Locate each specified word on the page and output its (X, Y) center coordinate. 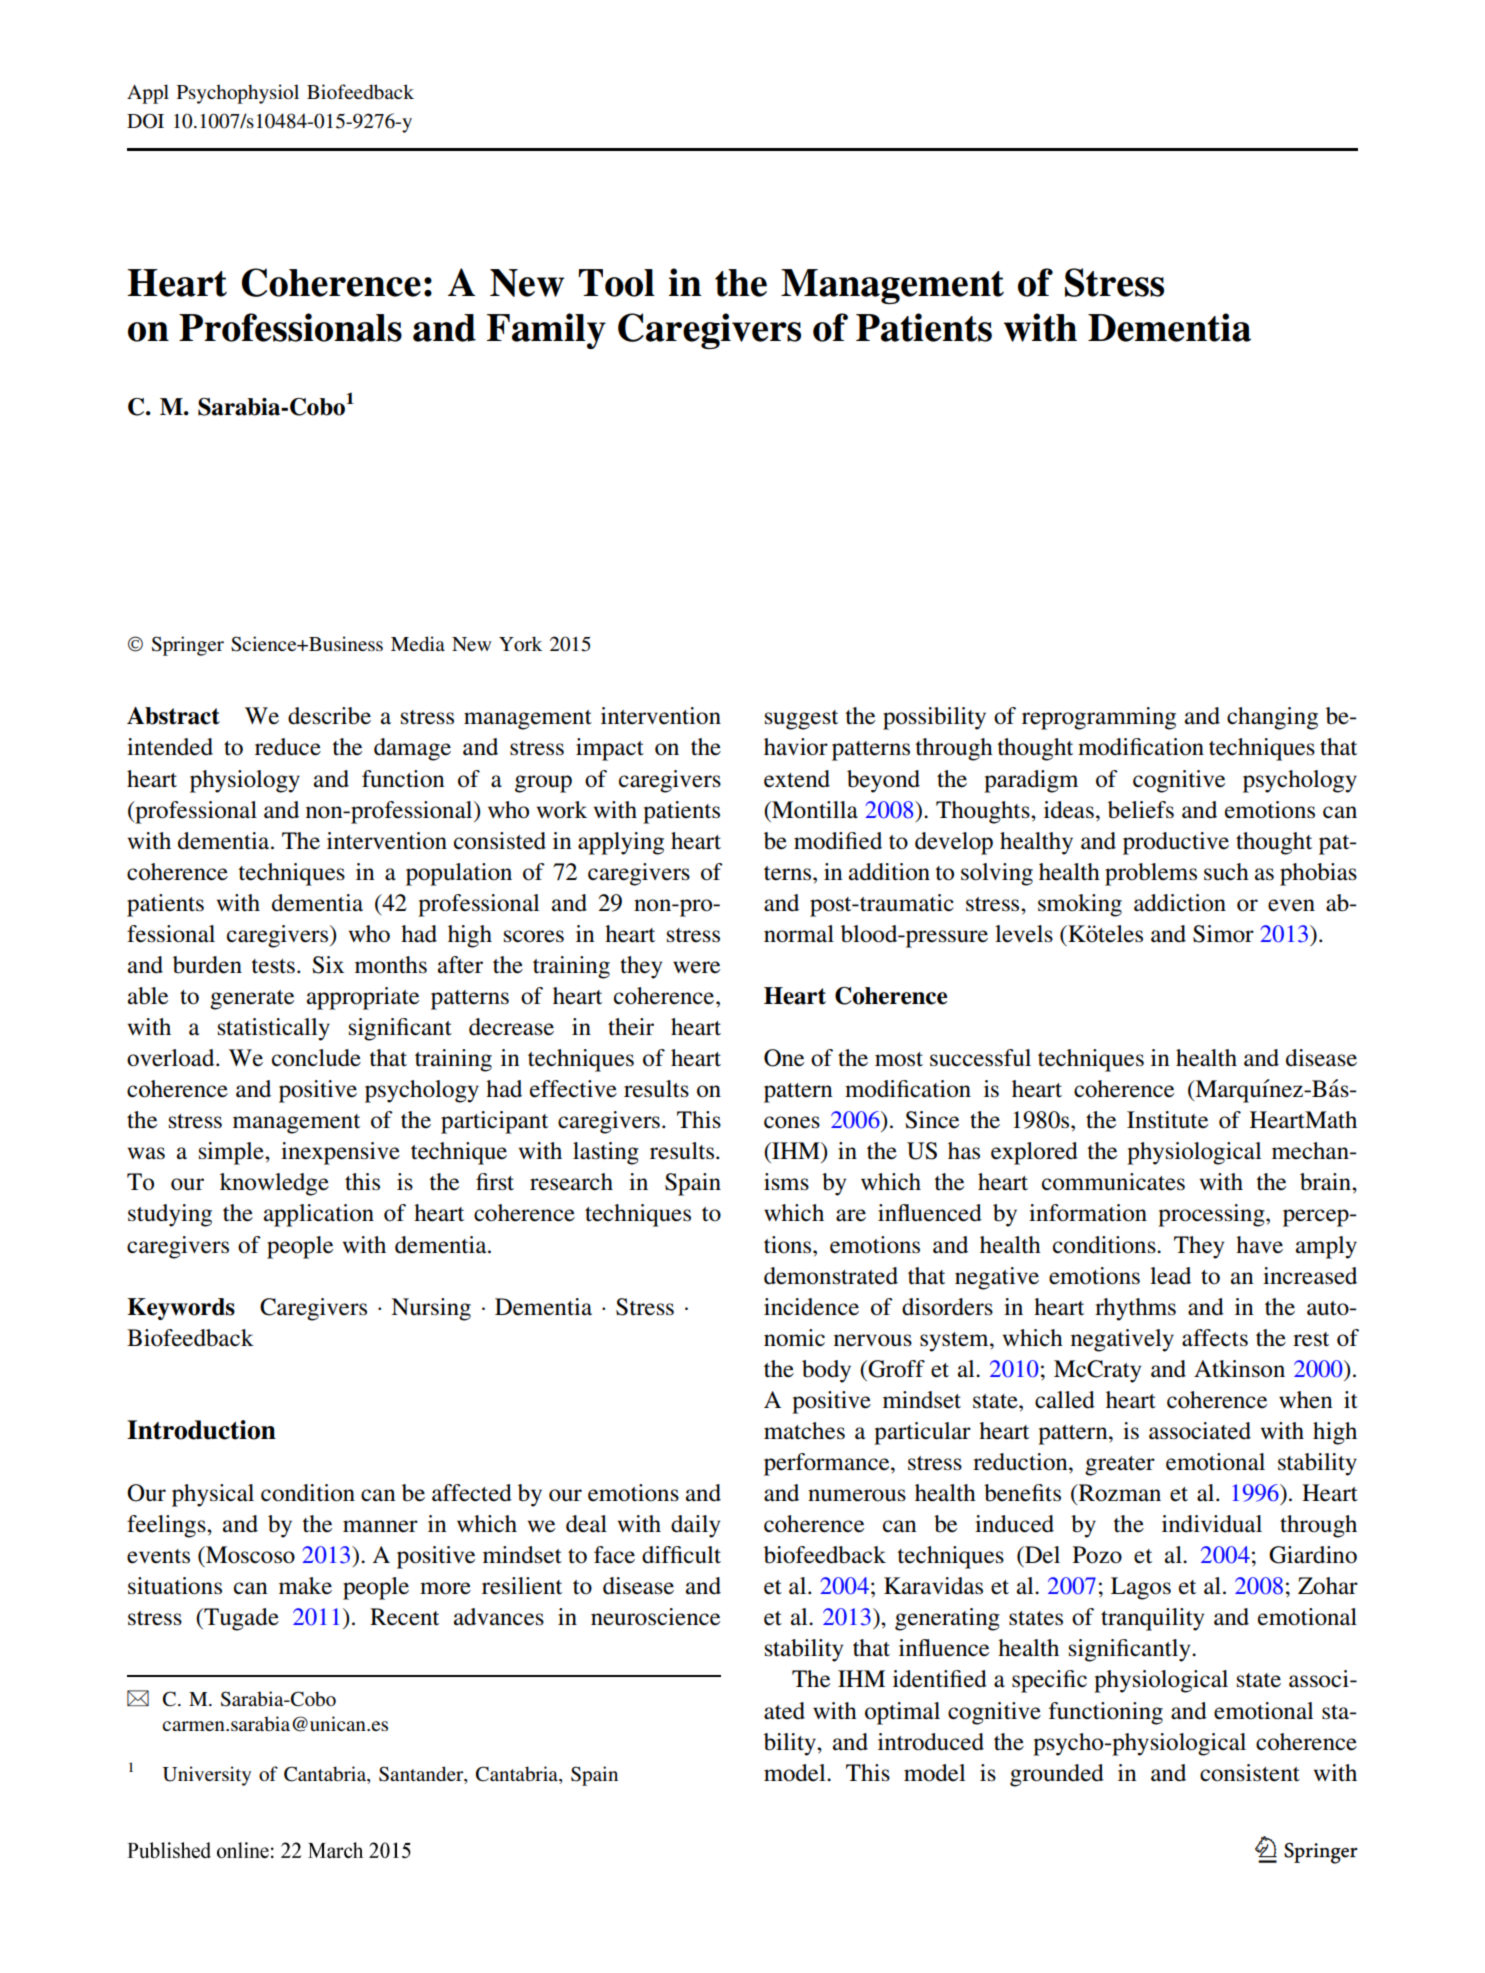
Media (418, 643)
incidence (811, 1307)
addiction (1180, 903)
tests (273, 966)
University (207, 1776)
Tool (616, 283)
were (696, 967)
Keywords (181, 1309)
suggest (801, 720)
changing (1272, 718)
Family (546, 331)
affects (1215, 1338)
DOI (145, 121)
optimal (902, 1713)
